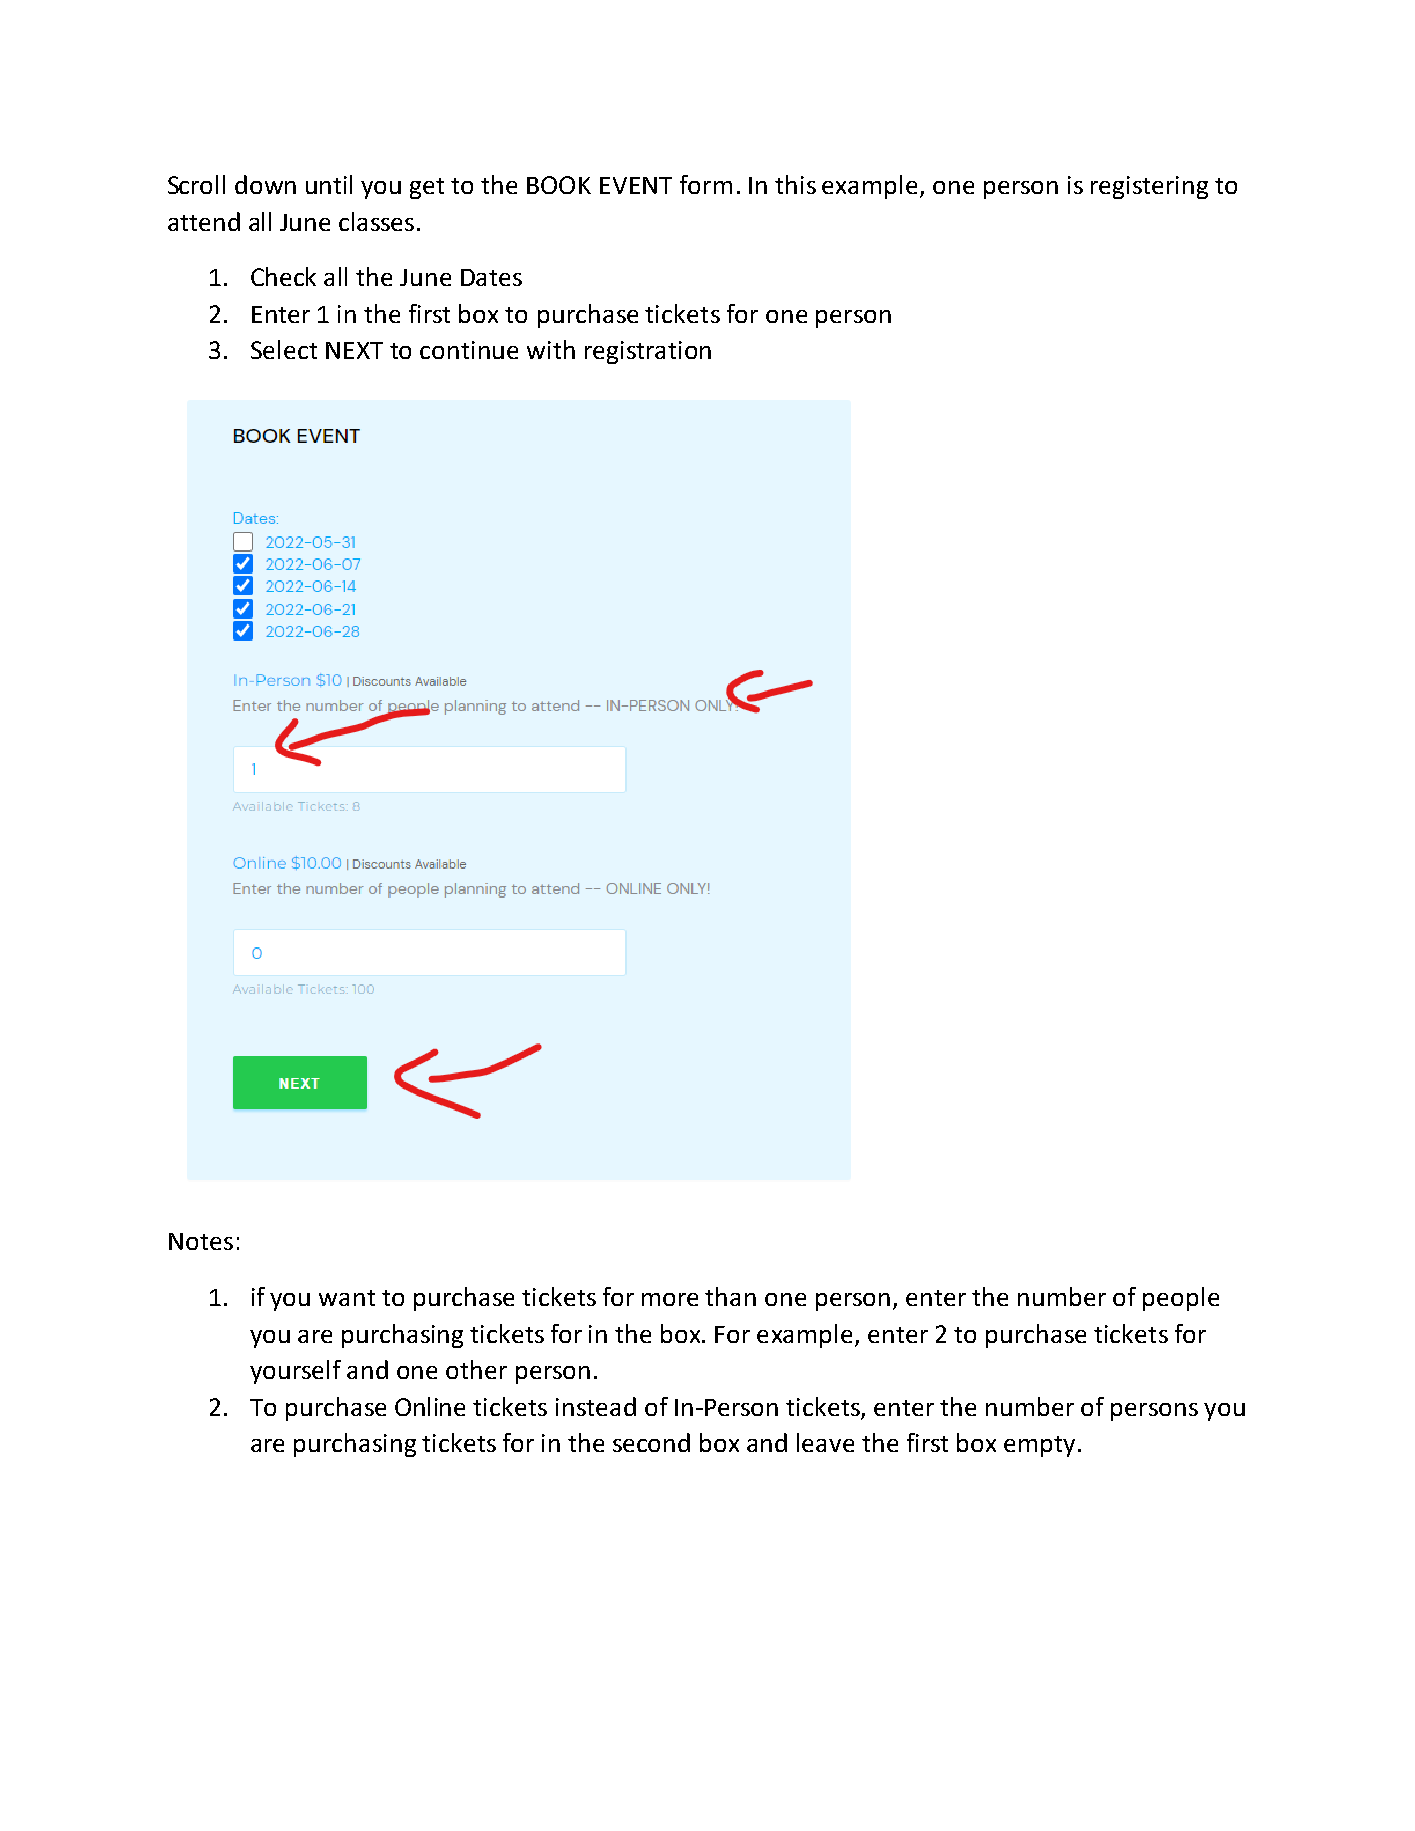 Image resolution: width=1415 pixels, height=1831 pixels. I want to click on until, so click(329, 184).
